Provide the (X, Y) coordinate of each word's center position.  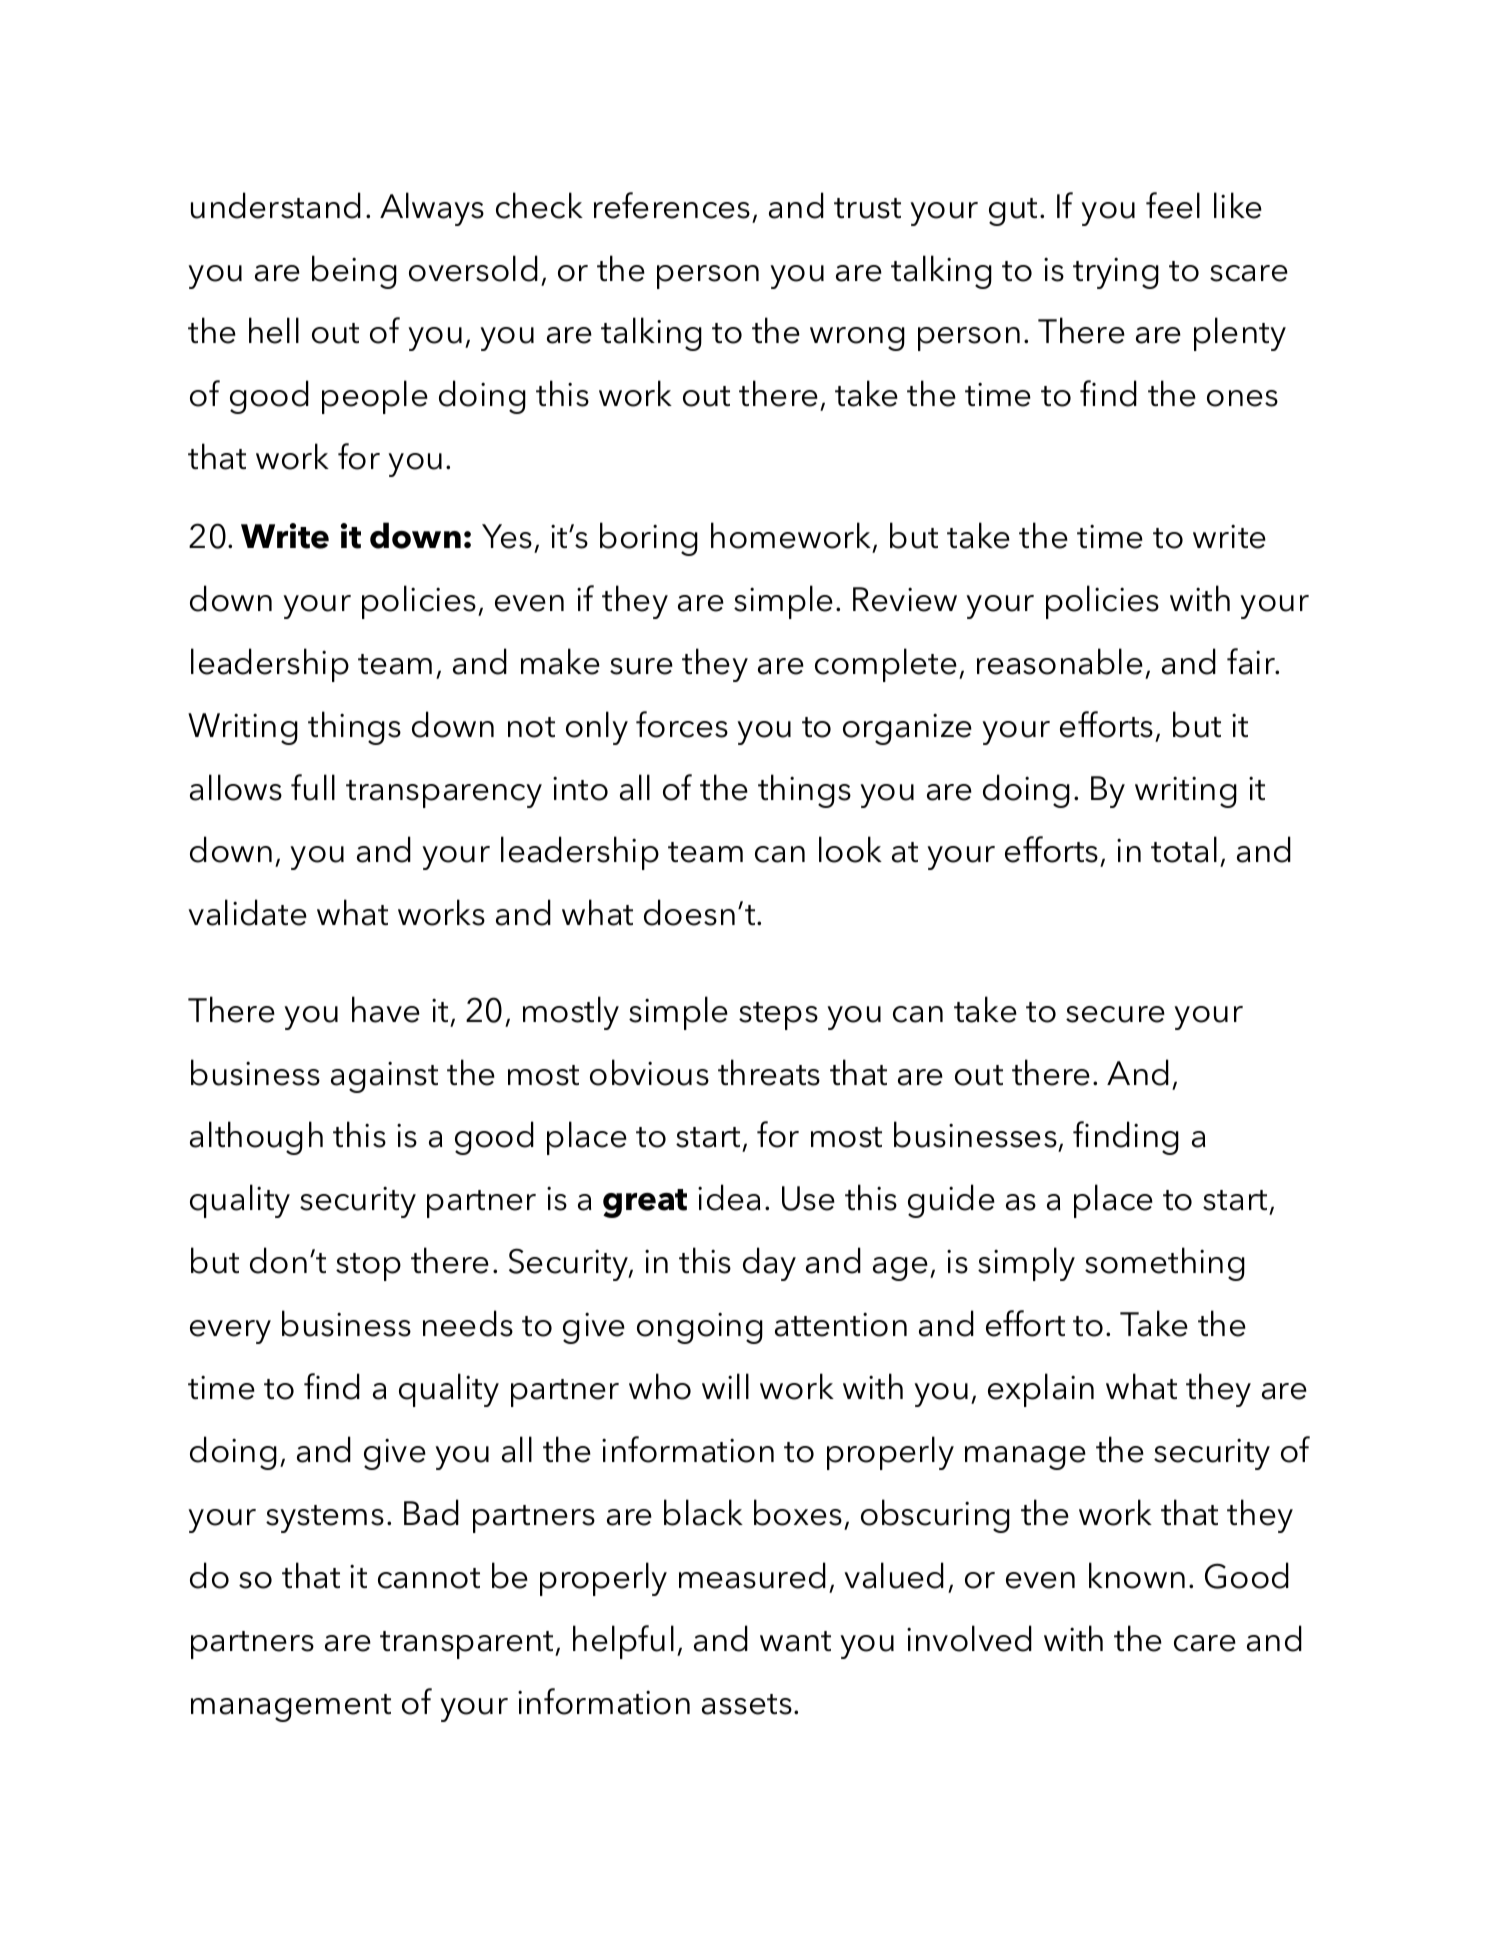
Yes (507, 536)
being (354, 272)
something (1165, 1264)
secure (1115, 1014)
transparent (468, 1645)
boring (649, 539)
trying (1116, 273)
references (672, 205)
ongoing (700, 1328)
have (386, 1009)
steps (778, 1016)
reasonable (1060, 661)
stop (368, 1267)
